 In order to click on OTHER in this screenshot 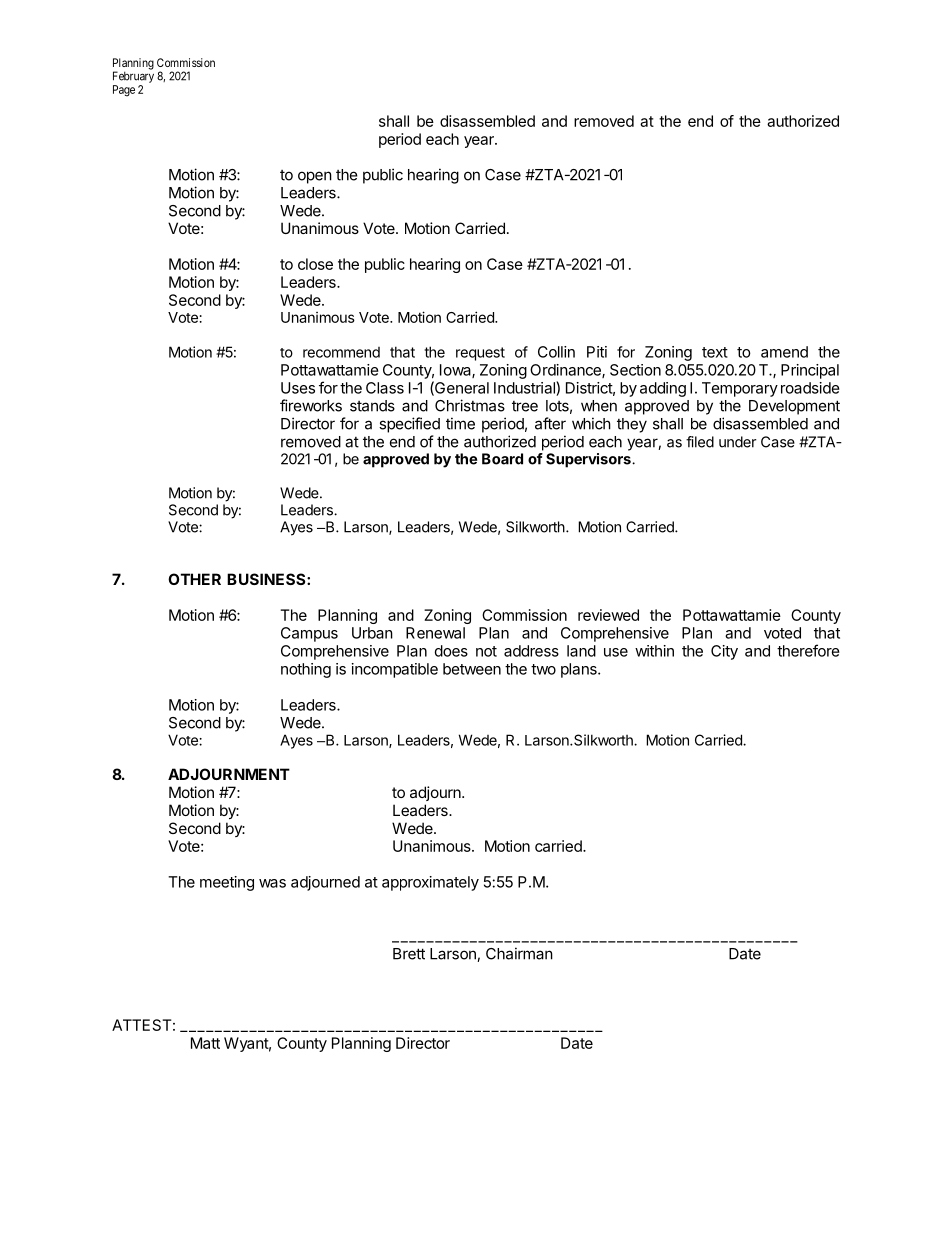, I will do `click(194, 579)`.
